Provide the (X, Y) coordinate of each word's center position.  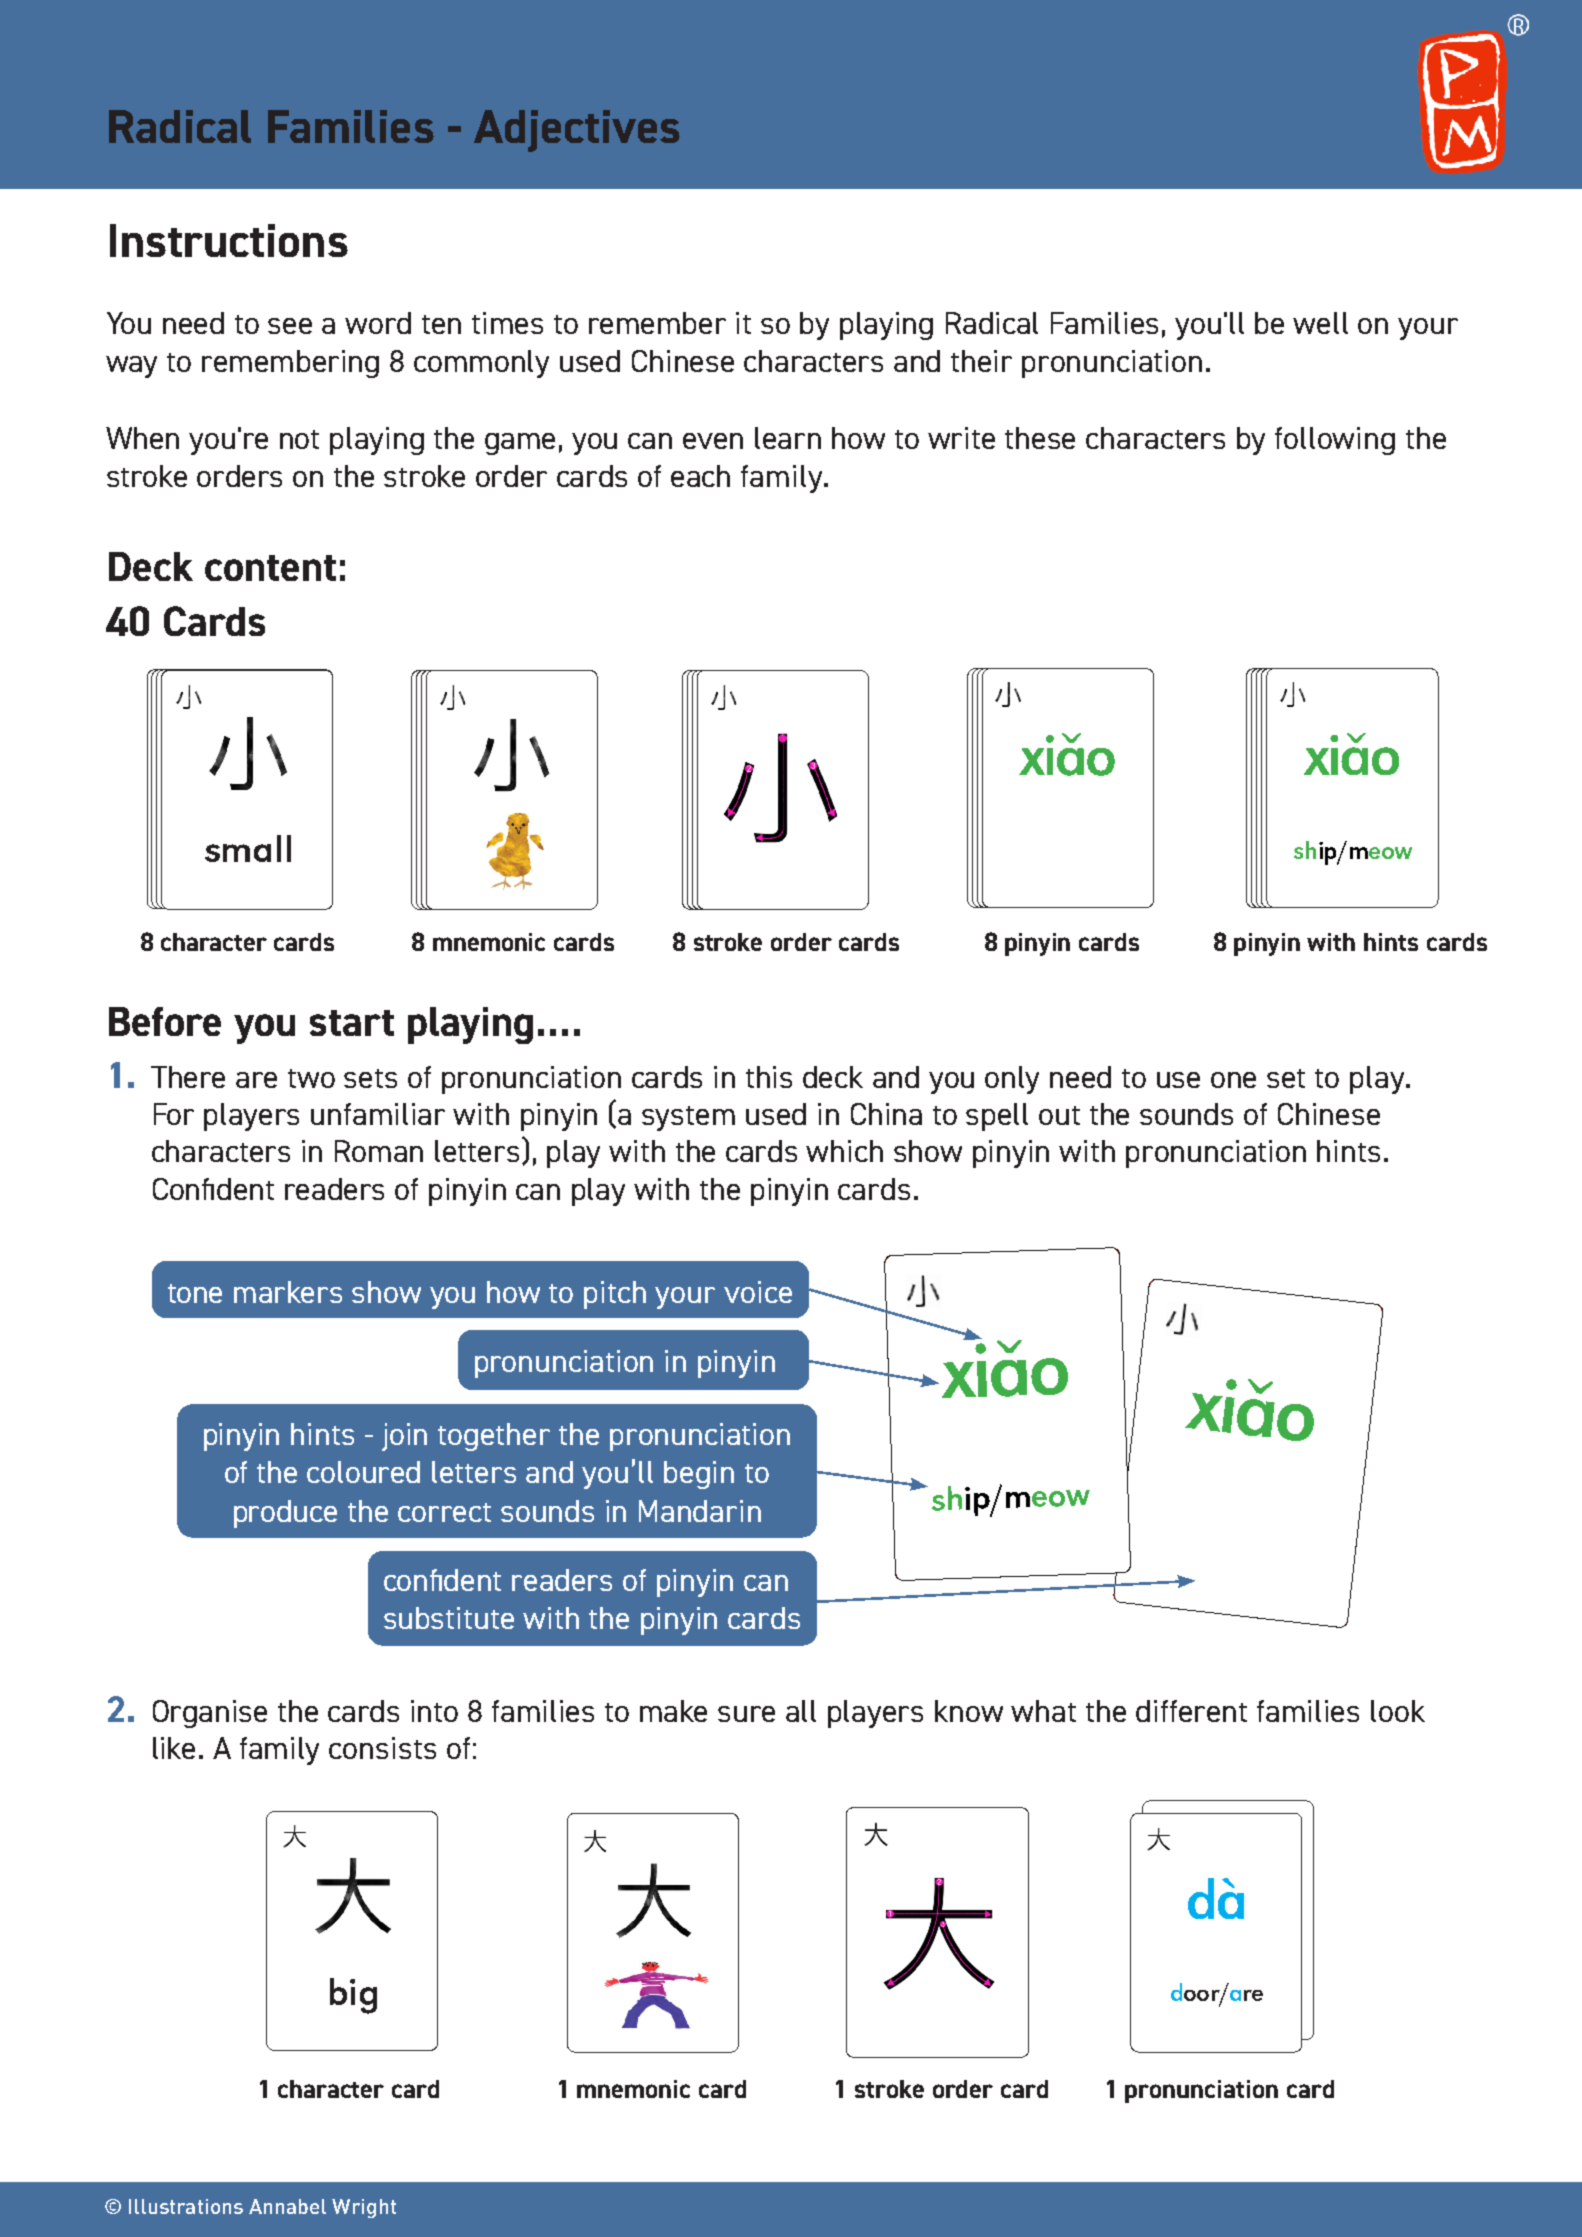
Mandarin (700, 1511)
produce (285, 1514)
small (248, 848)
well (1320, 323)
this (769, 1077)
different (1191, 1711)
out (1059, 1115)
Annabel (287, 2206)
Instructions (229, 240)
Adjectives (577, 131)
